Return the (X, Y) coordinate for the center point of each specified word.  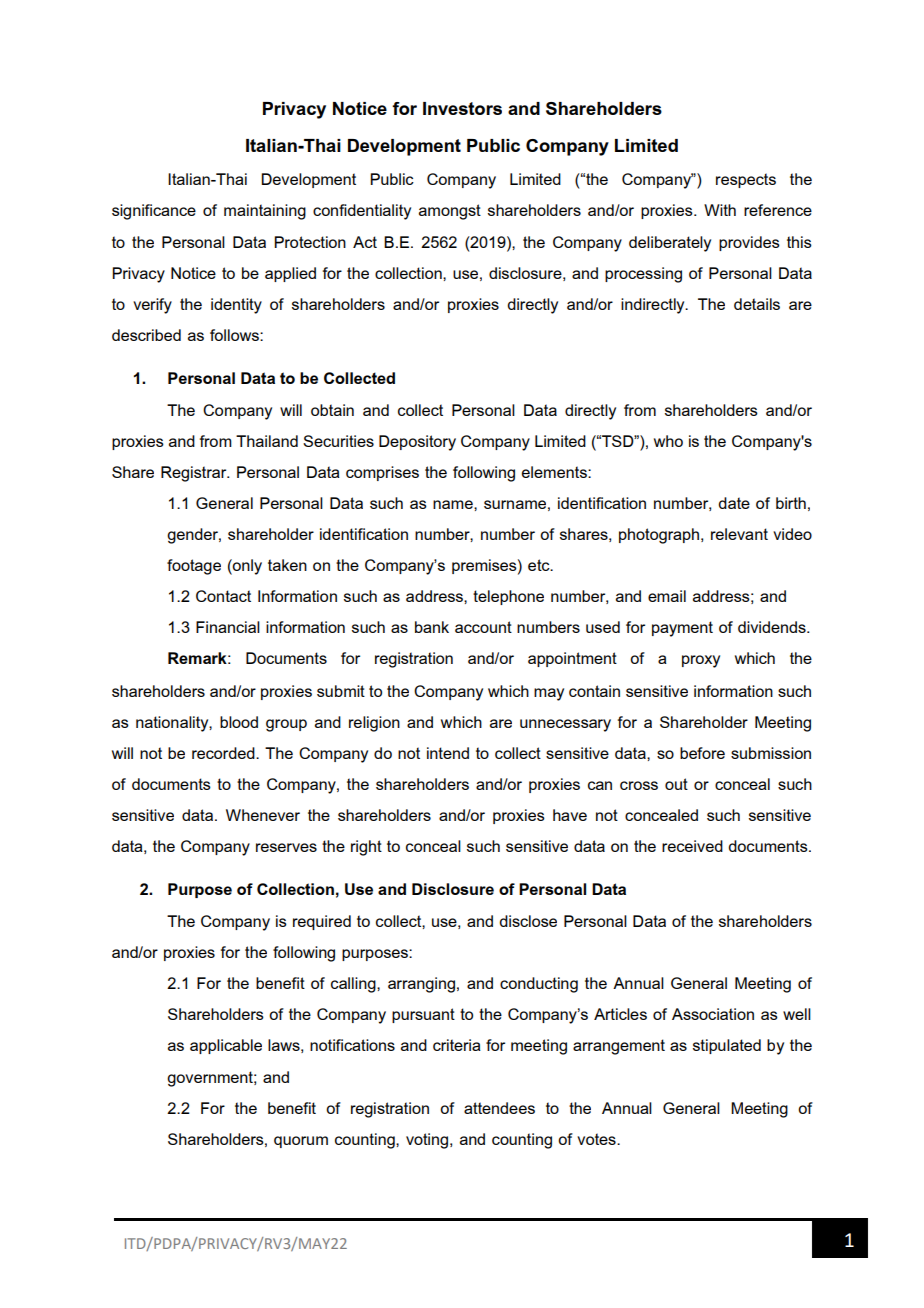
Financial (228, 627)
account (483, 627)
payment (682, 629)
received (692, 846)
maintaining (265, 212)
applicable (226, 1046)
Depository (417, 443)
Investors (462, 108)
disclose (528, 921)
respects (746, 180)
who (668, 441)
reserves (286, 847)
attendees (499, 1108)
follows (235, 335)
